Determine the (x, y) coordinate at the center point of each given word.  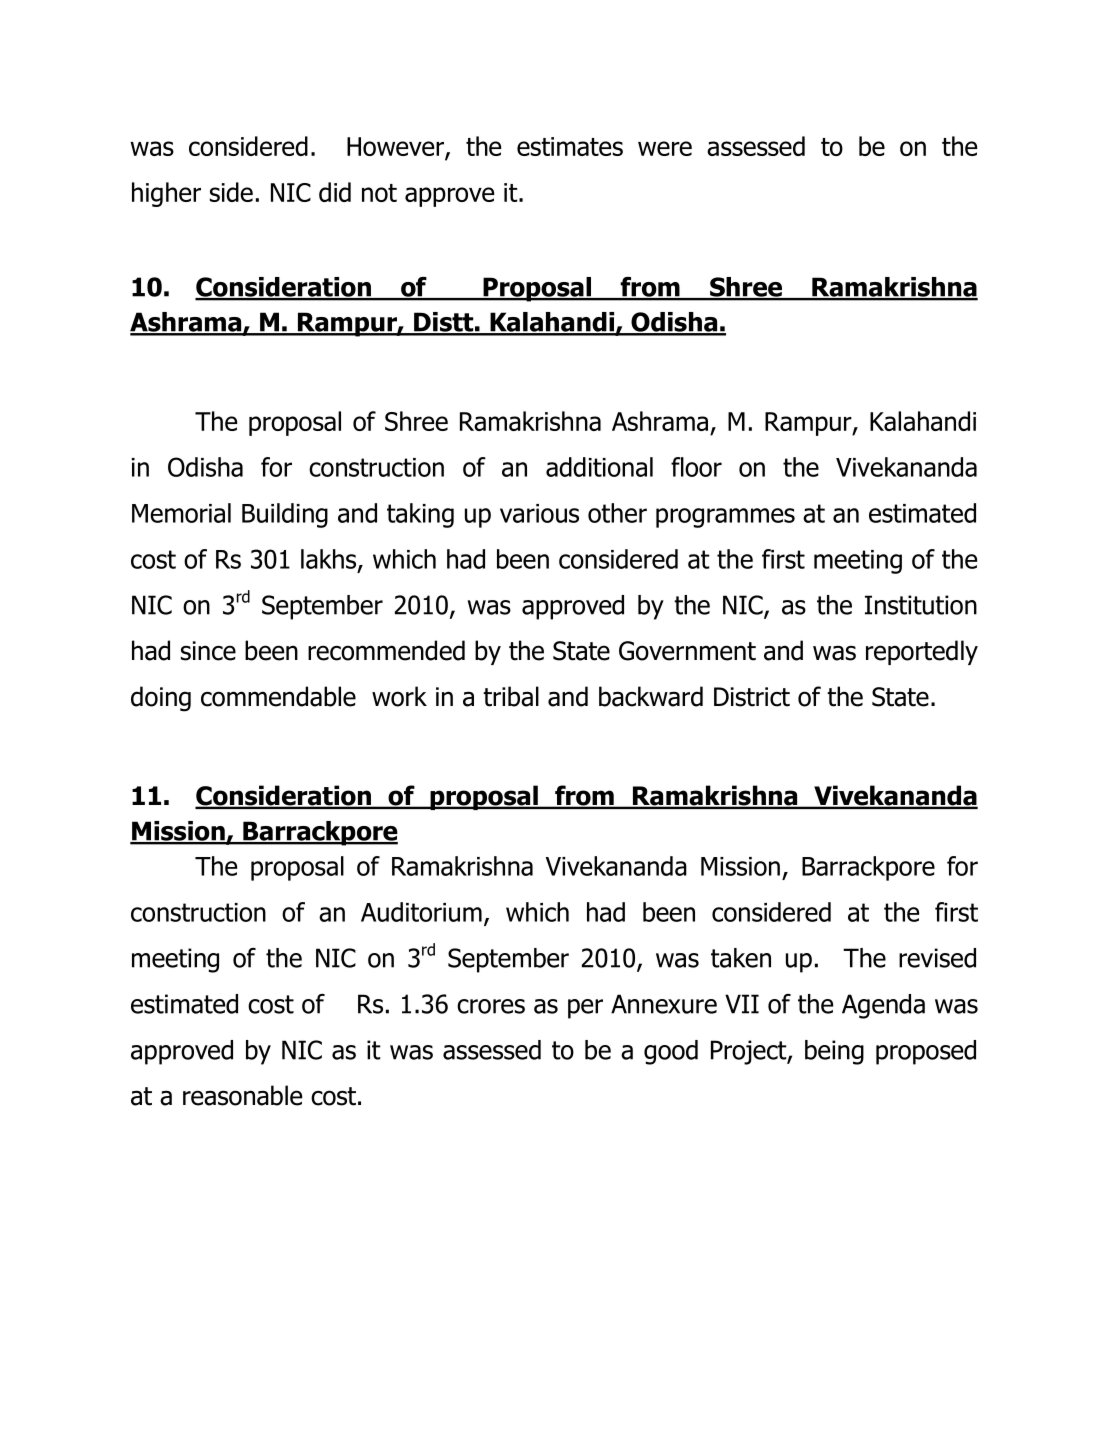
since (208, 651)
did (335, 192)
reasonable (242, 1095)
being (834, 1052)
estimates (570, 146)
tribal (511, 696)
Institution (921, 605)
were (665, 148)
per (585, 1009)
